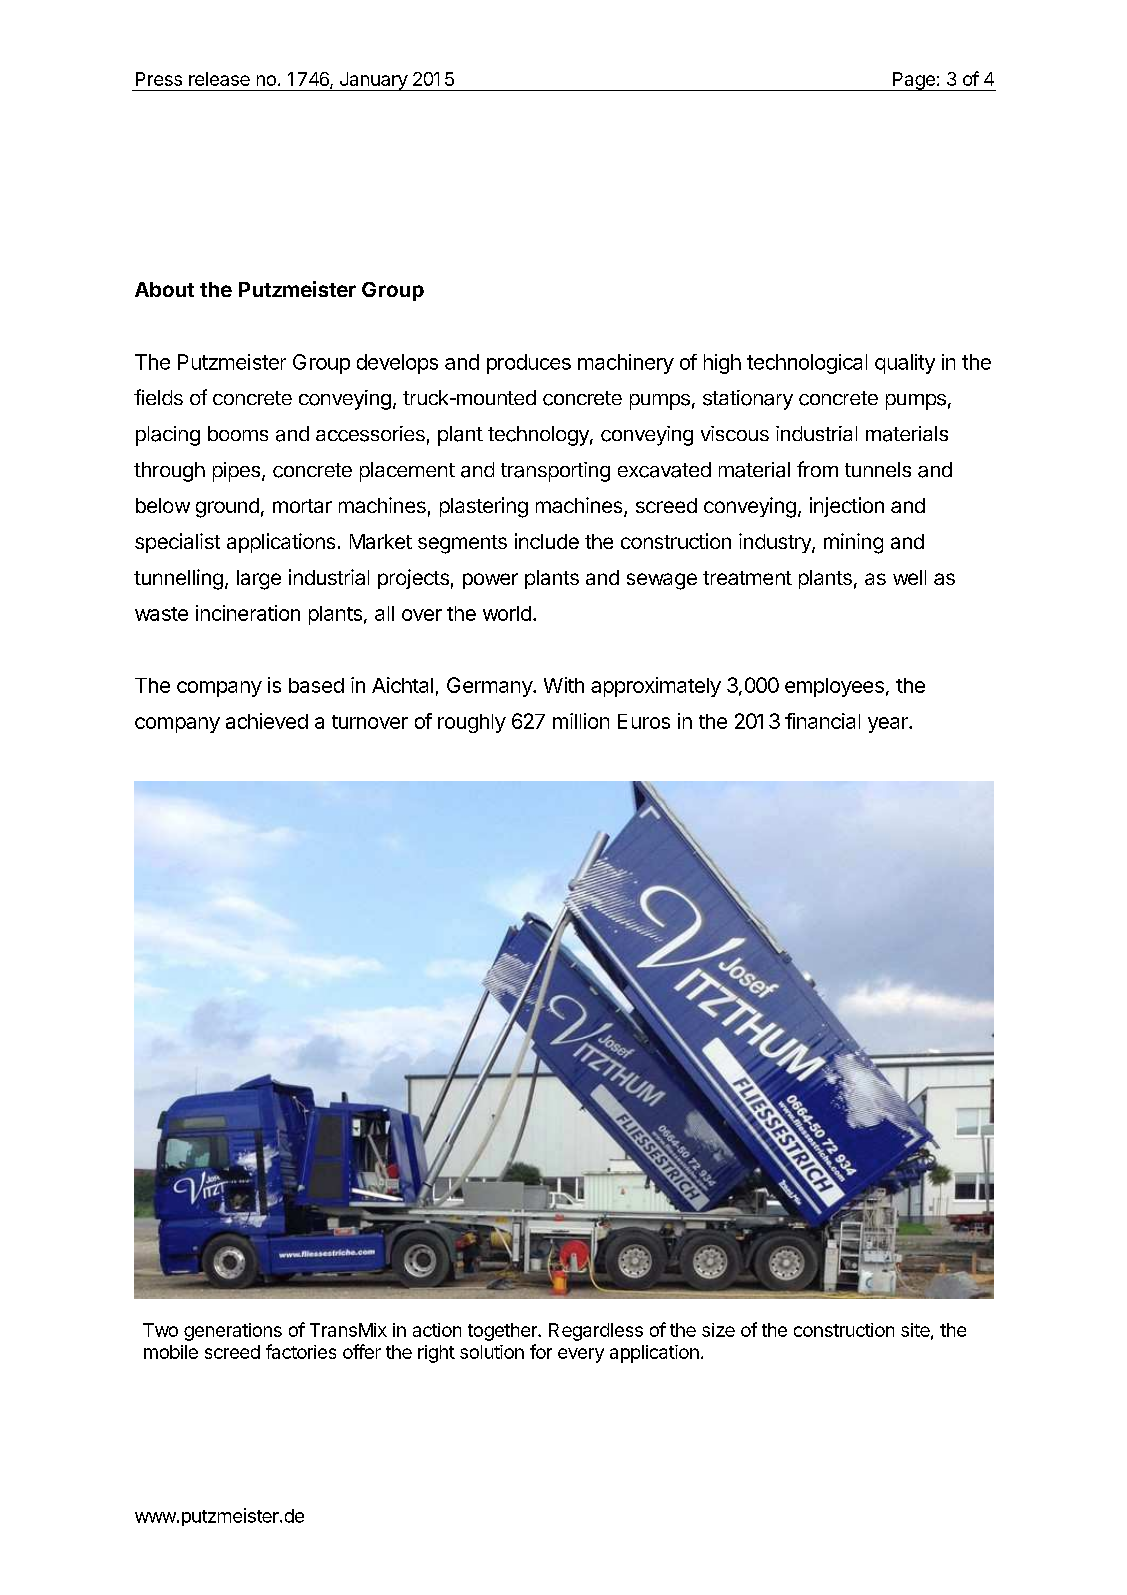 This screenshot has width=1127, height=1595. Describe the element at coordinates (822, 721) in the screenshot. I see `financial` at that location.
